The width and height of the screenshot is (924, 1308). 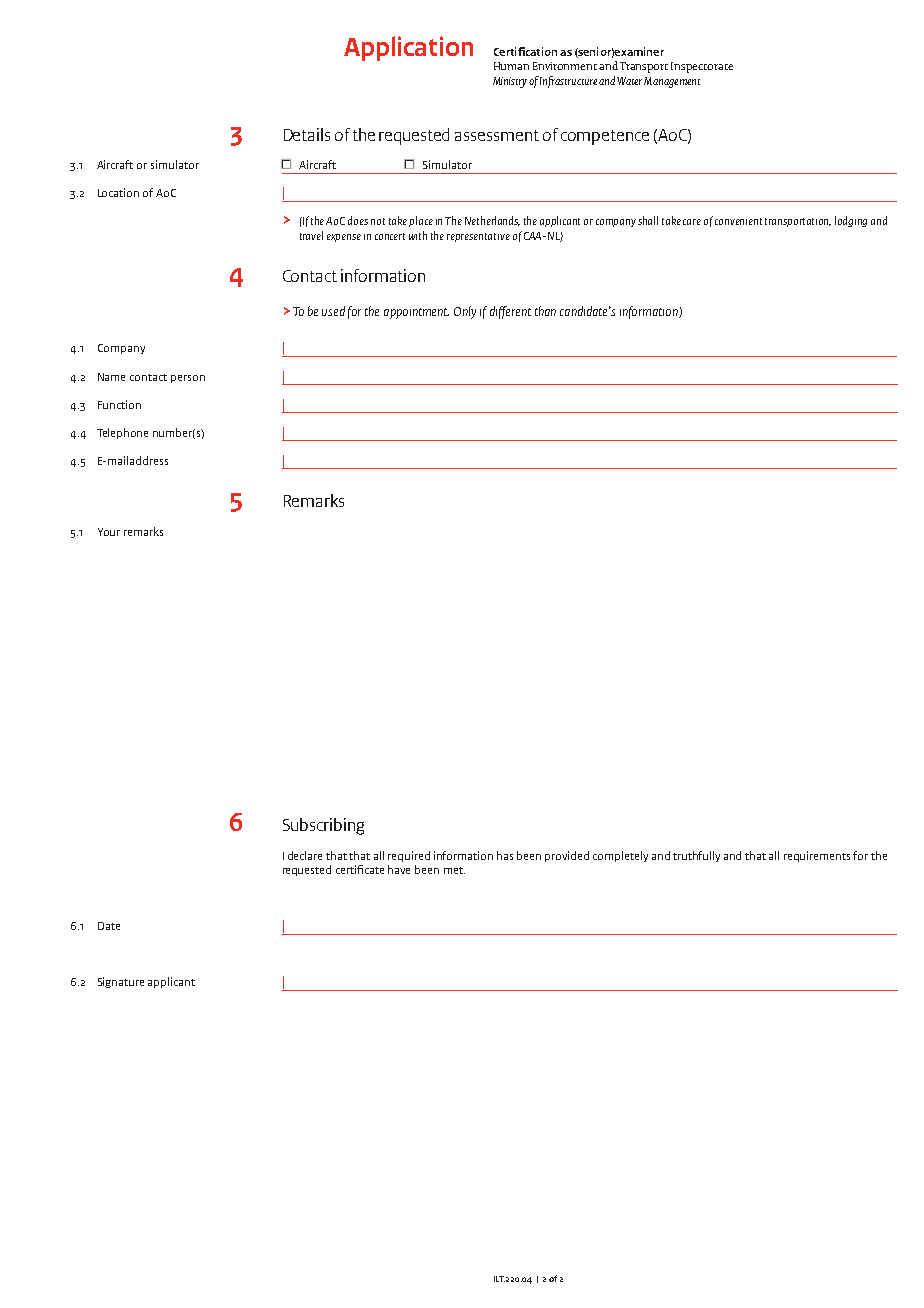 I want to click on representative, so click(x=478, y=237).
